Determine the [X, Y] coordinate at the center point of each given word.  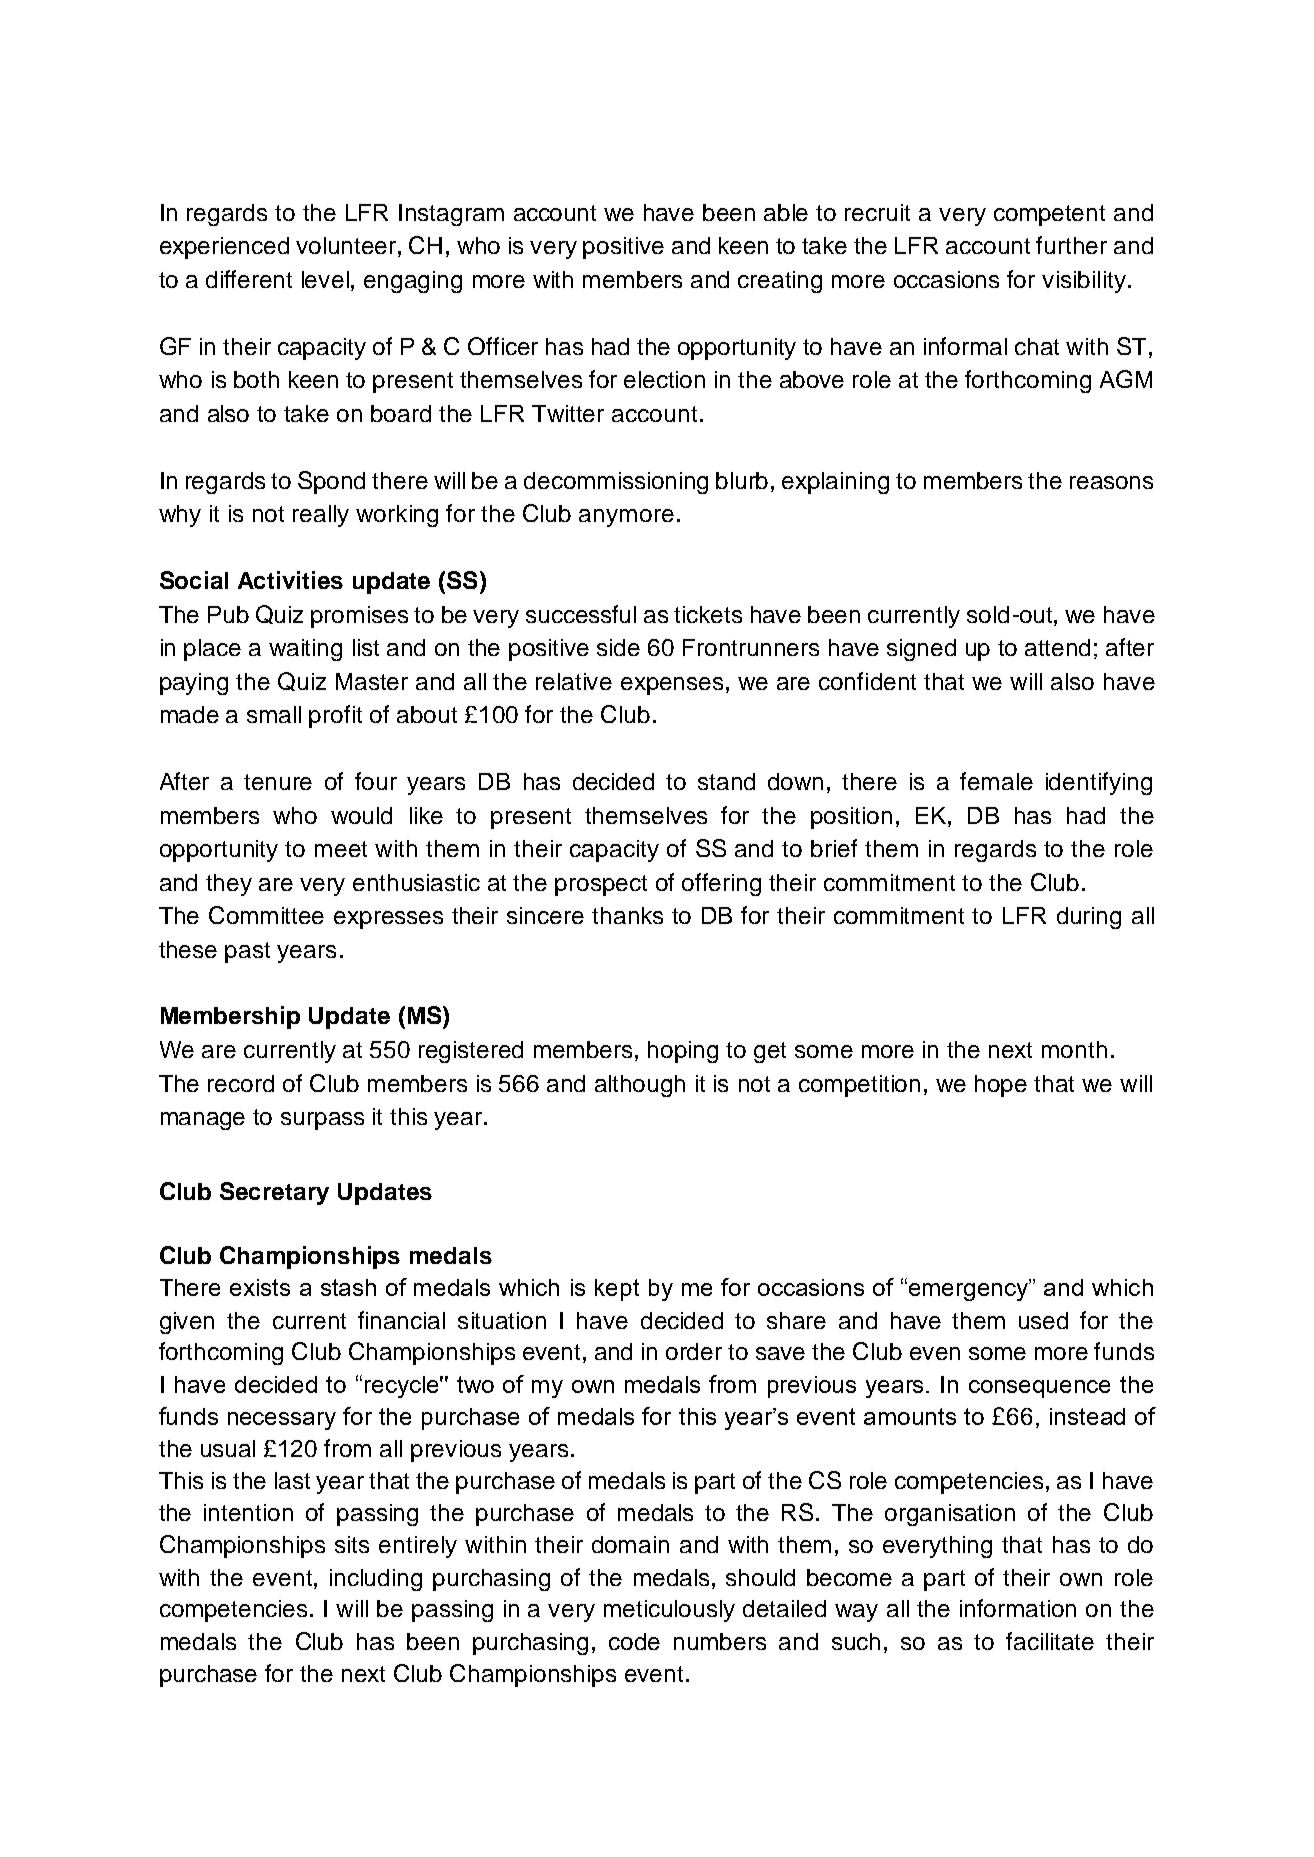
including [376, 1580]
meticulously [669, 1611]
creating [780, 282]
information [1018, 1608]
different [249, 279]
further [1071, 245]
